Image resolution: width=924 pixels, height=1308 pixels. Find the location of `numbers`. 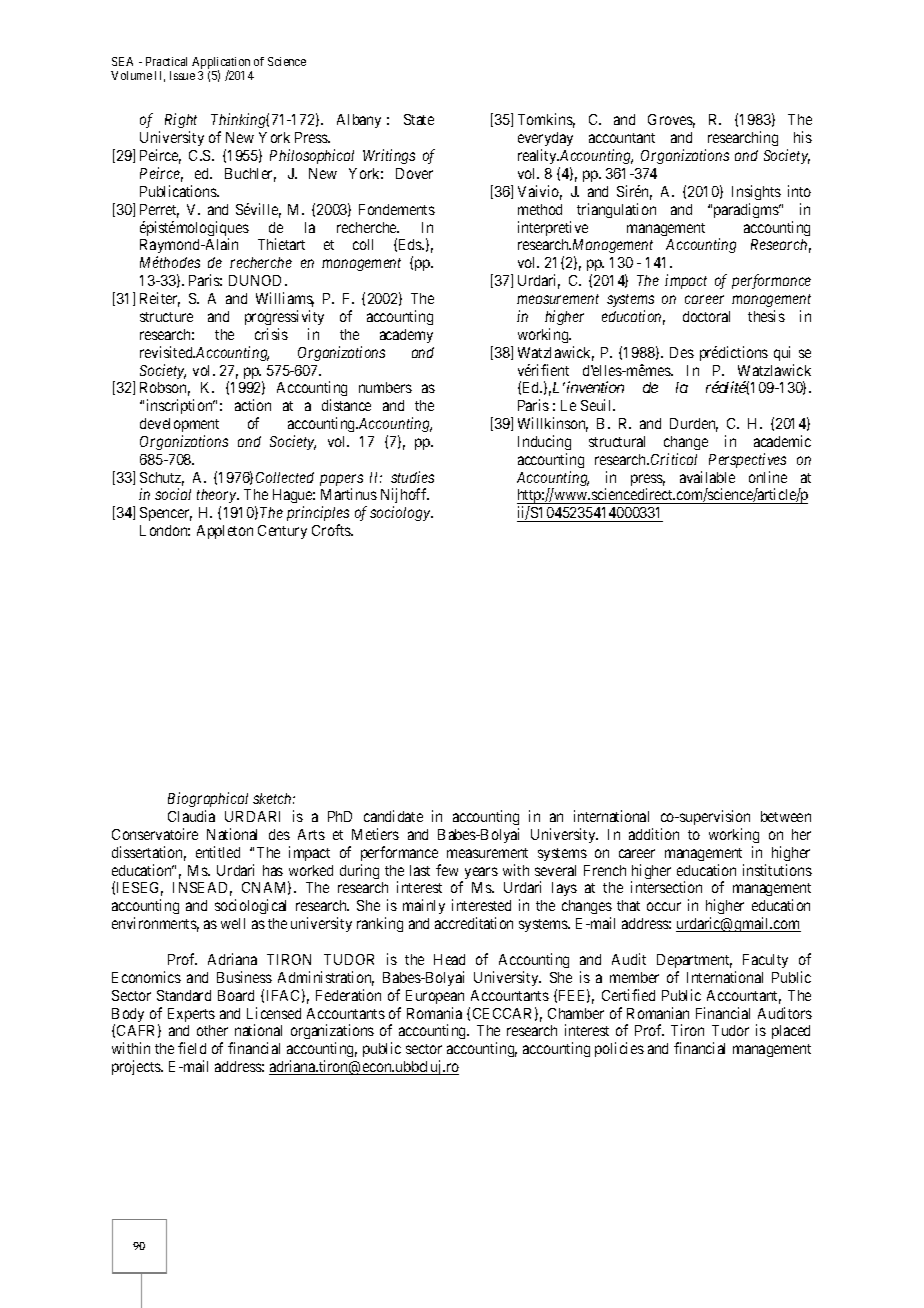

numbers is located at coordinates (385, 387).
